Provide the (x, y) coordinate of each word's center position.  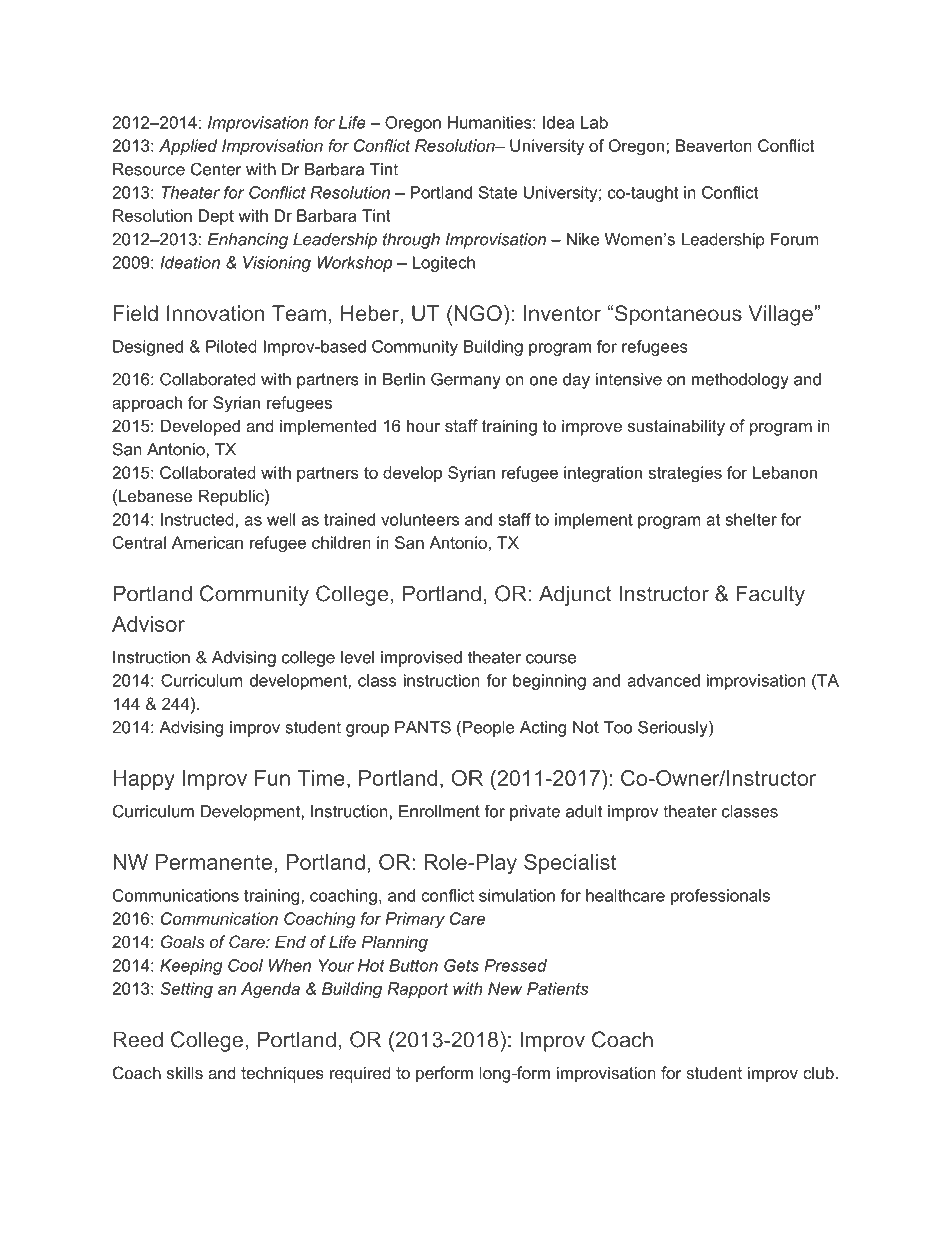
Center (216, 169)
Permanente (214, 862)
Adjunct (575, 595)
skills (185, 1072)
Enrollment (439, 811)
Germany (466, 380)
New (505, 988)
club (819, 1072)
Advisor (148, 624)
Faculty (771, 595)
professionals (720, 897)
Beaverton (714, 145)
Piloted (231, 346)
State (498, 192)
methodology (740, 381)
